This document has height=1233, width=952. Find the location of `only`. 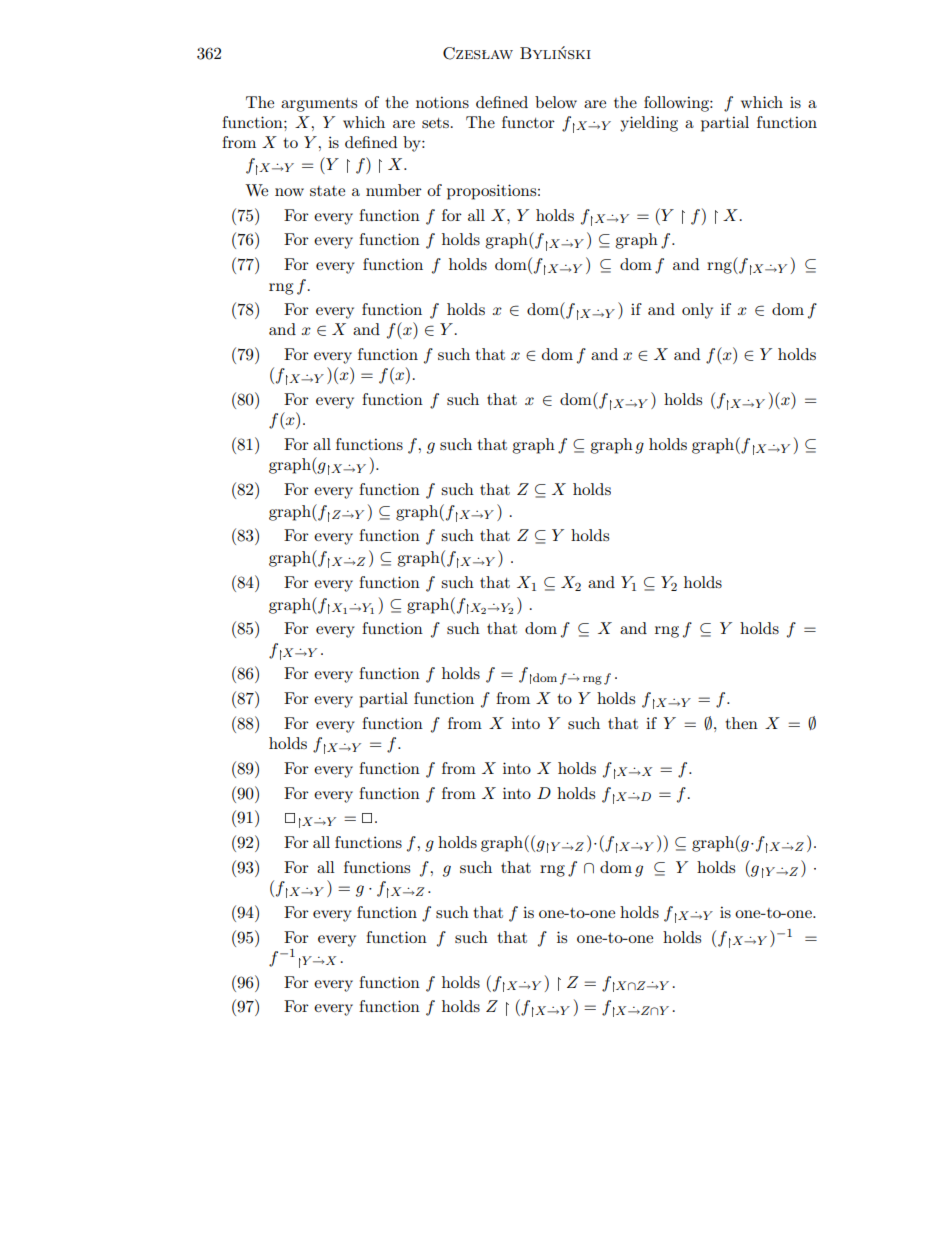

only is located at coordinates (697, 311).
